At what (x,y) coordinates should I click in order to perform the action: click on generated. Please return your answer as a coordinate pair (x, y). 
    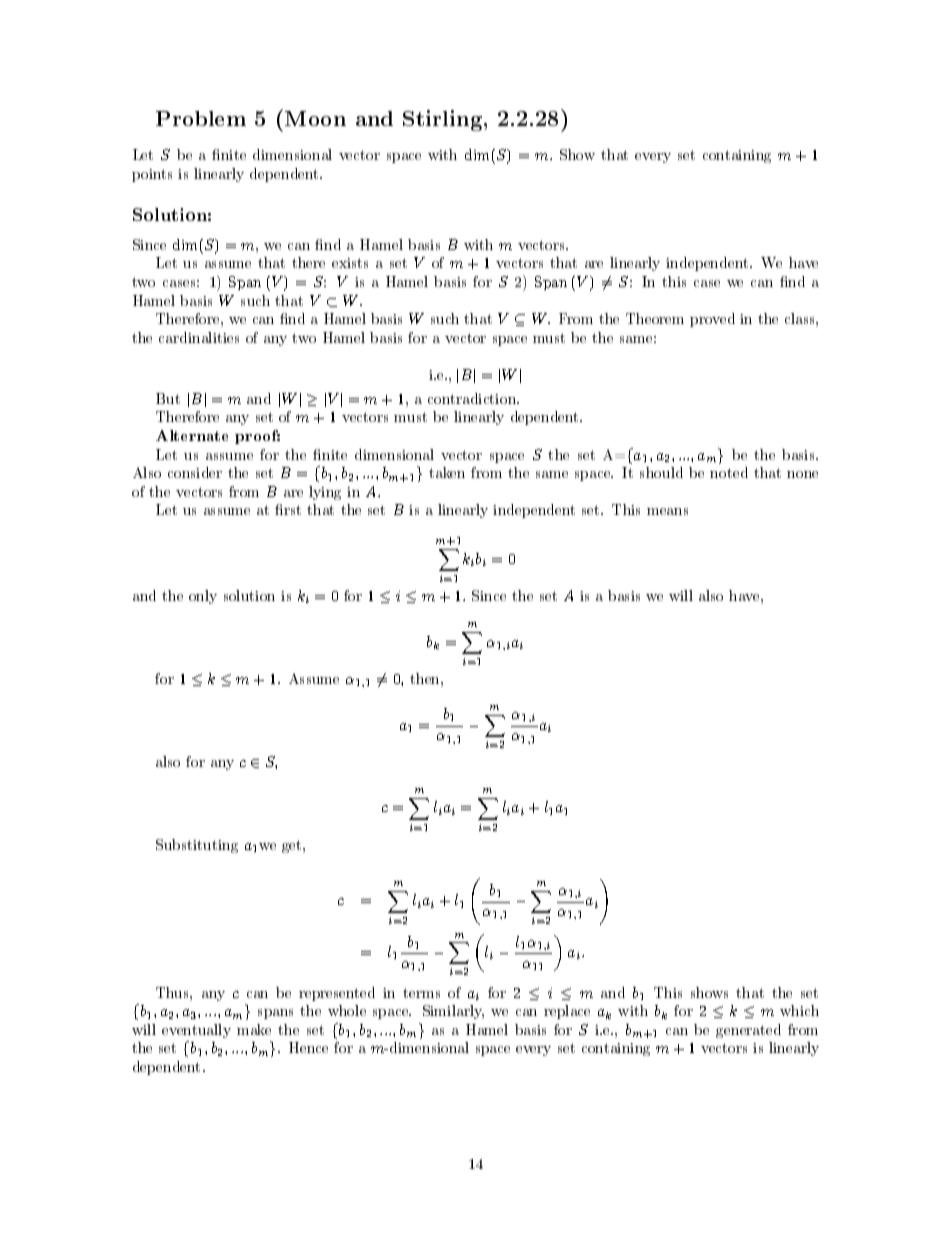
    Looking at the image, I should click on (748, 1031).
